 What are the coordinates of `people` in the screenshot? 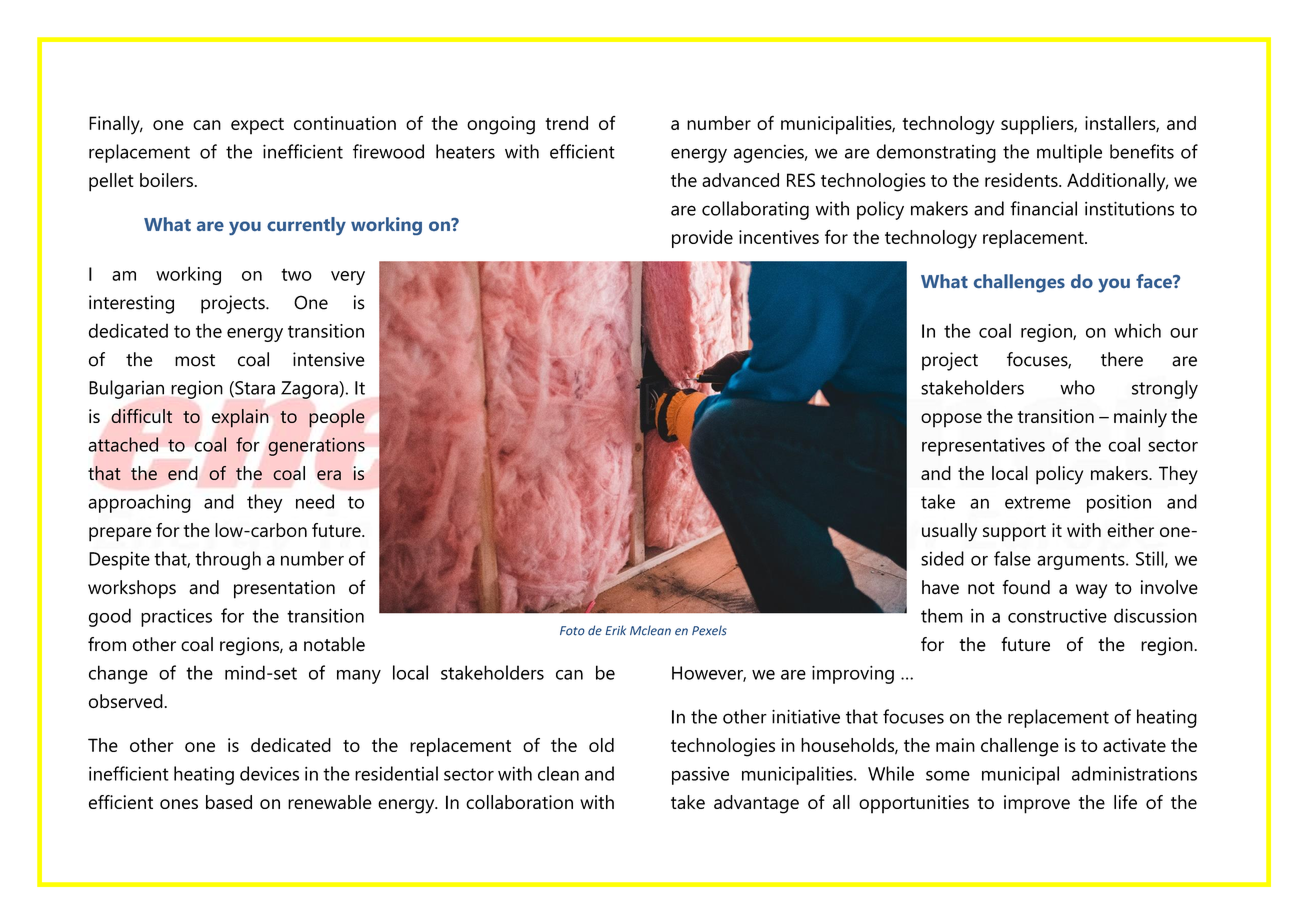 It's located at (337, 418).
